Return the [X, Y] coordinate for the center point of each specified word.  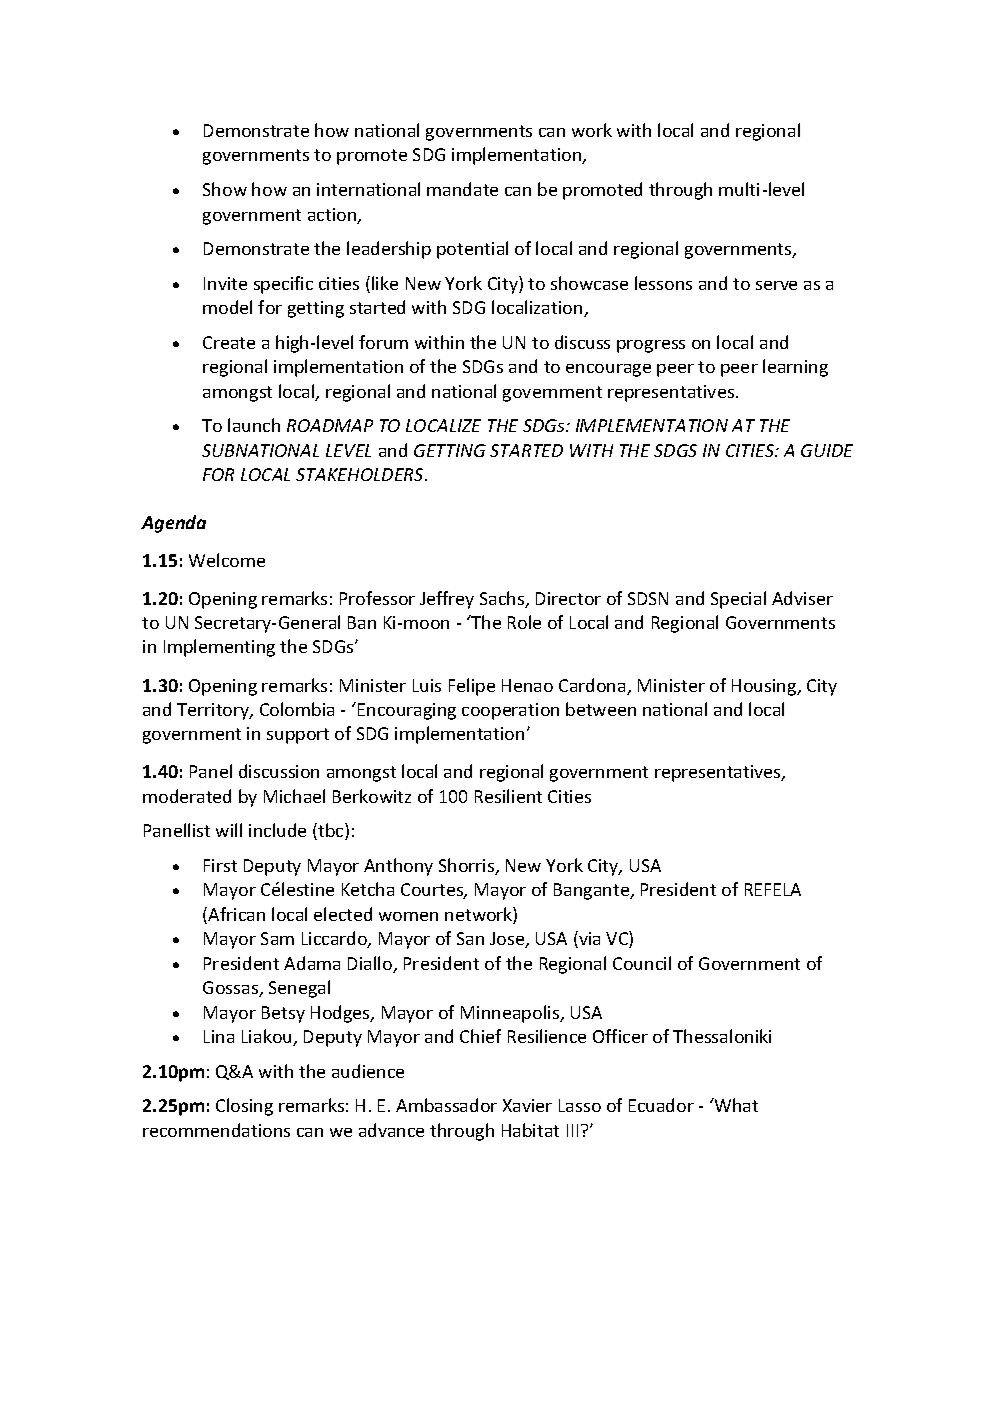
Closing [244, 1107]
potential [472, 250]
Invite [225, 283]
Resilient [508, 796]
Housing [765, 687]
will [229, 830]
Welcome [227, 560]
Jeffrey [447, 600]
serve [776, 285]
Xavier [527, 1105]
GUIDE [827, 450]
